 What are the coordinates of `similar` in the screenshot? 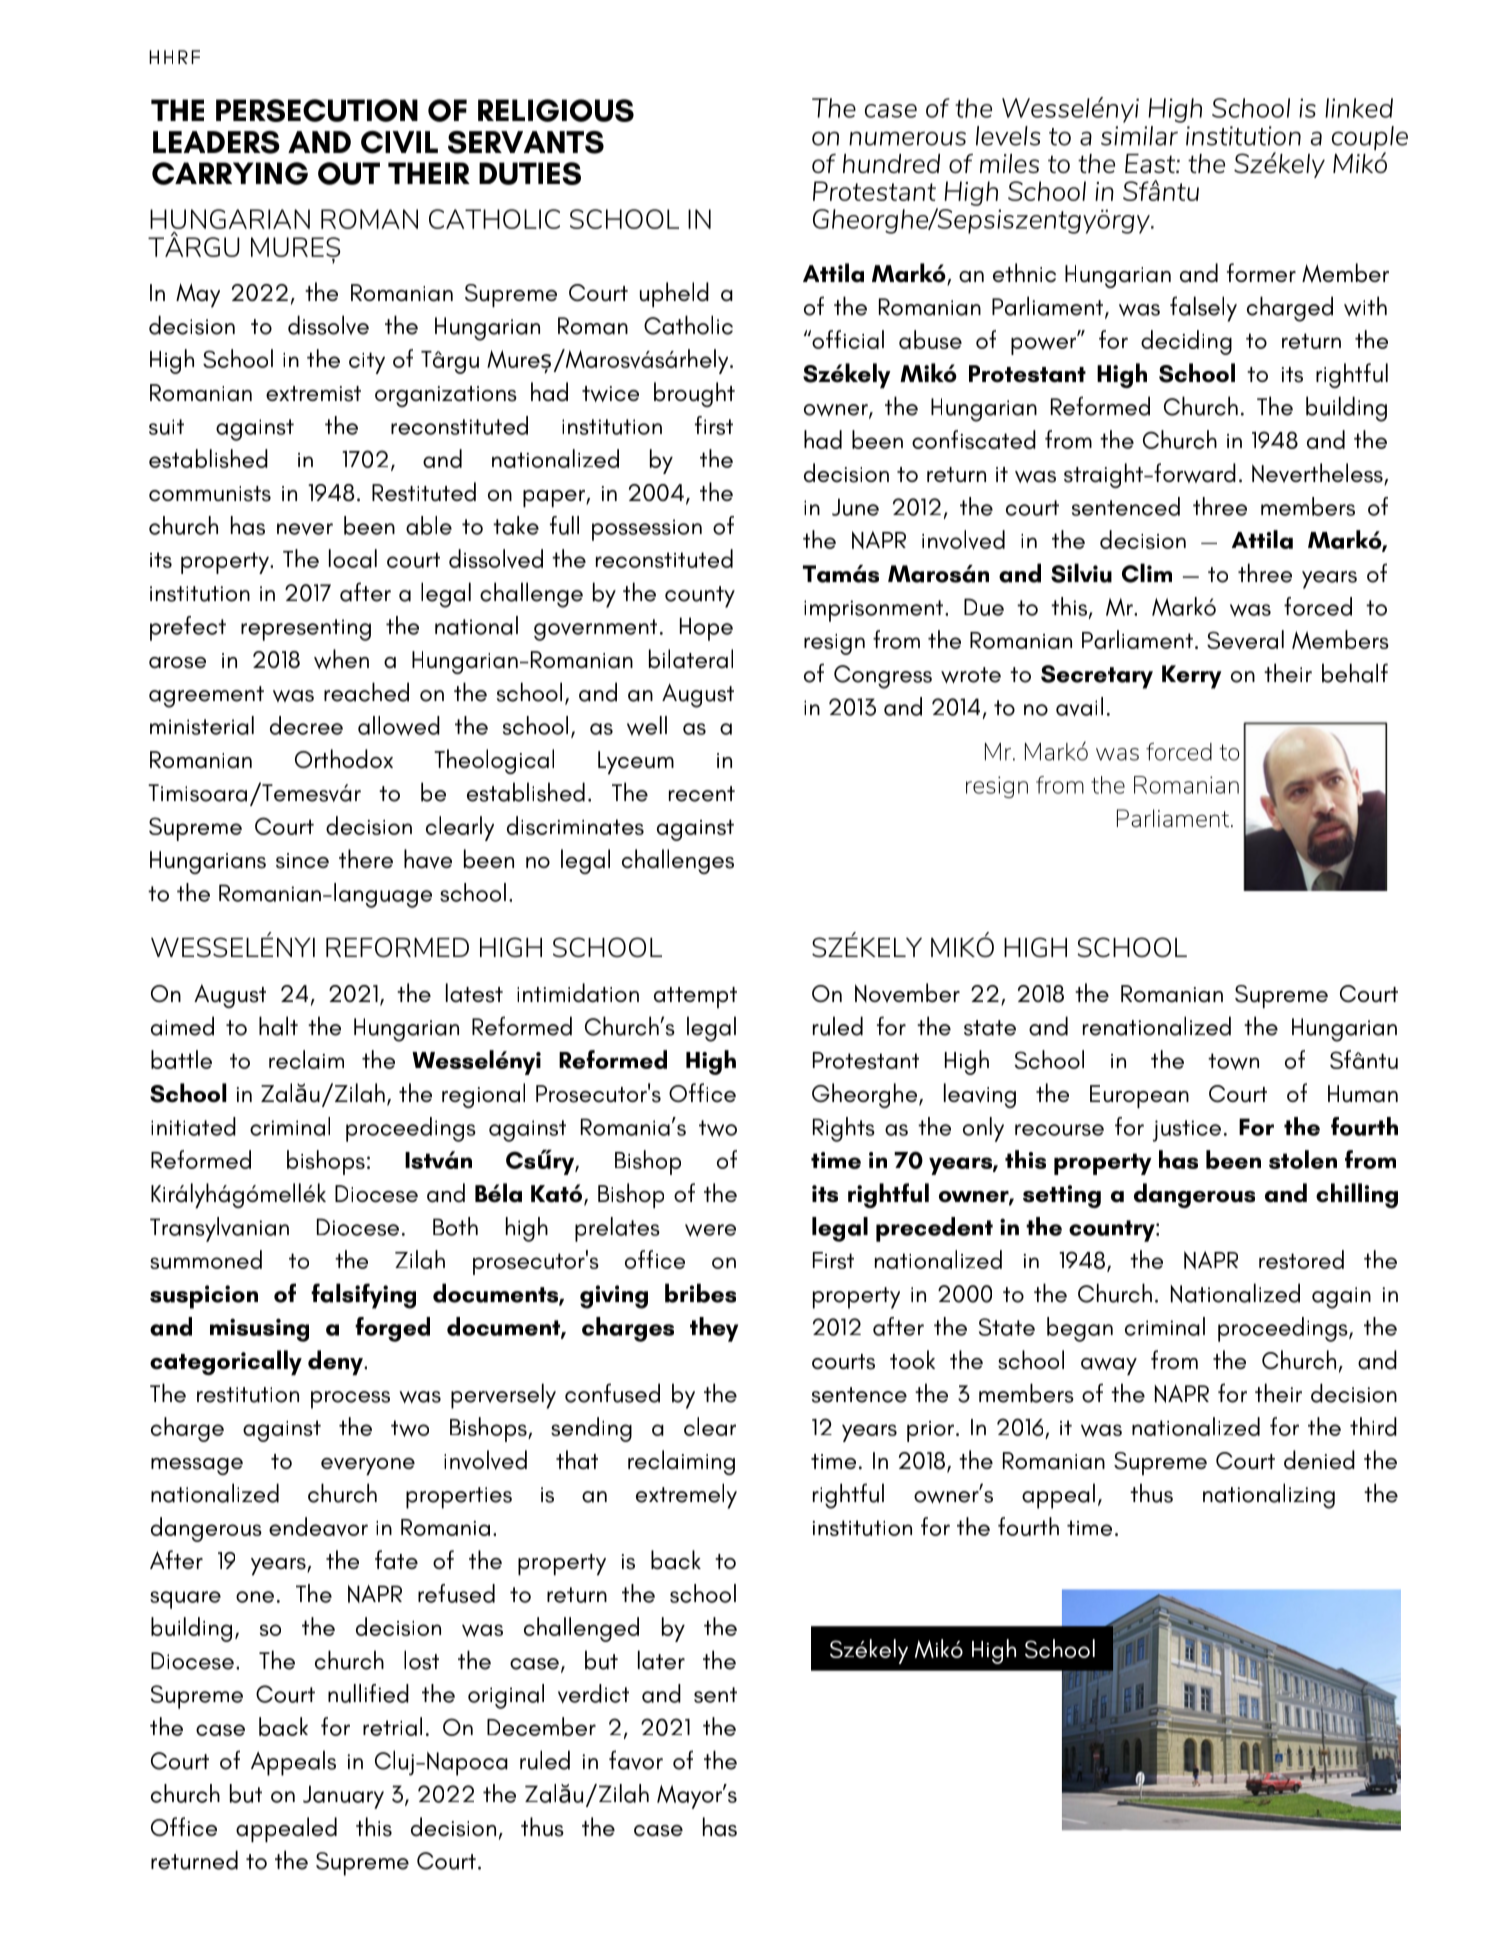 It's located at (1139, 136).
